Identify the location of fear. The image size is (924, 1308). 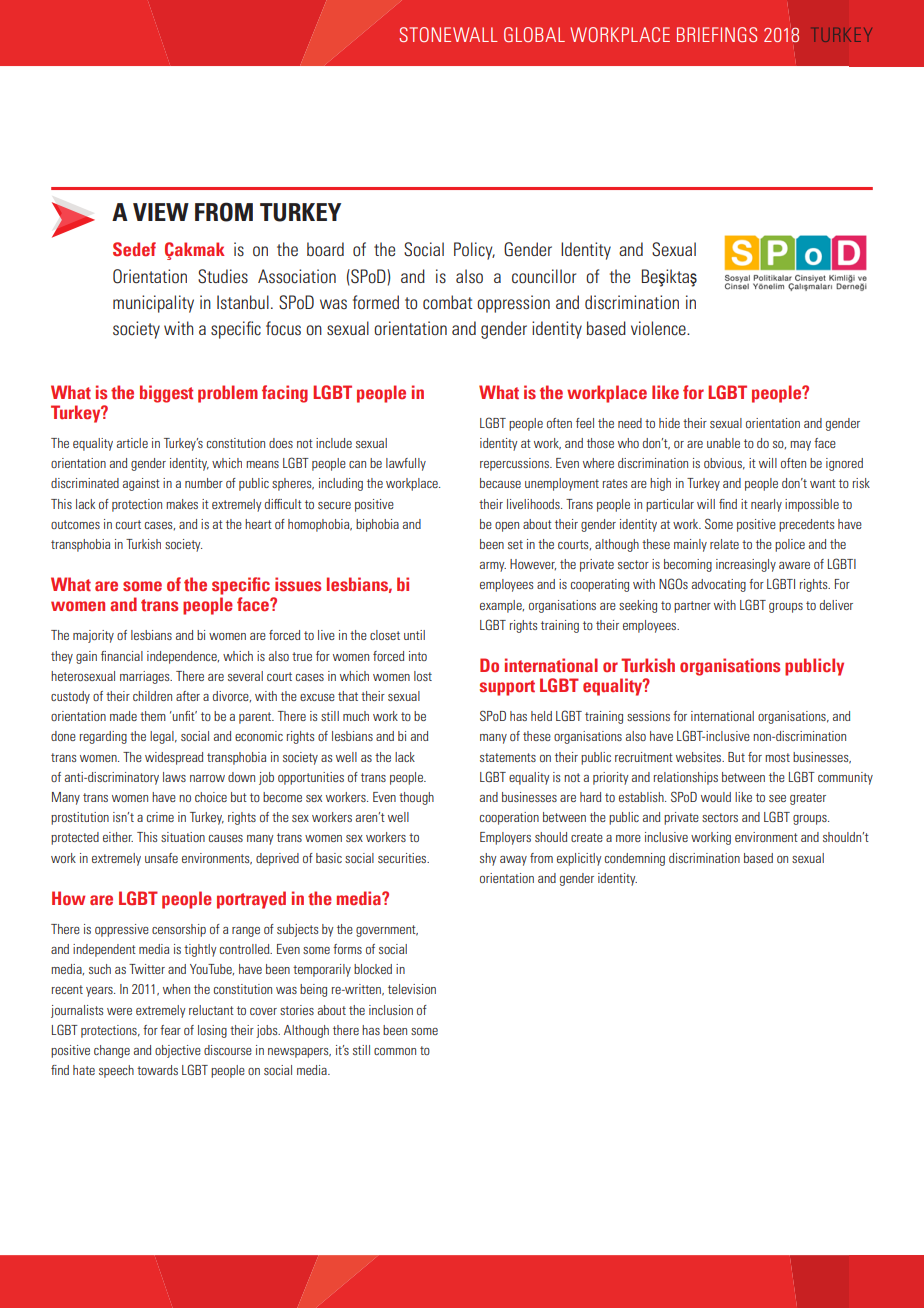
(170, 1030).
